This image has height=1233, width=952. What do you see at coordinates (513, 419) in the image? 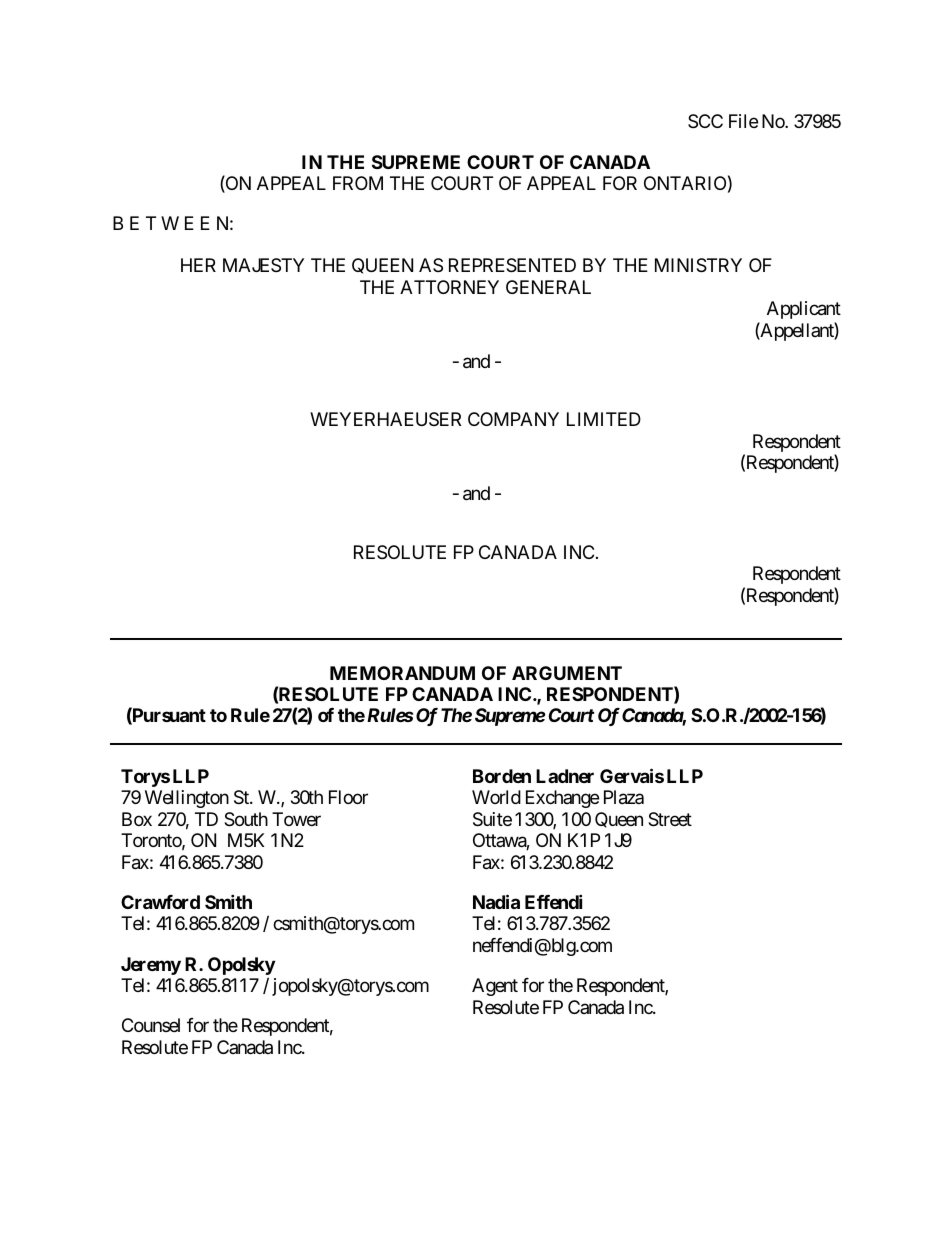
I see `COMPANY` at bounding box center [513, 419].
